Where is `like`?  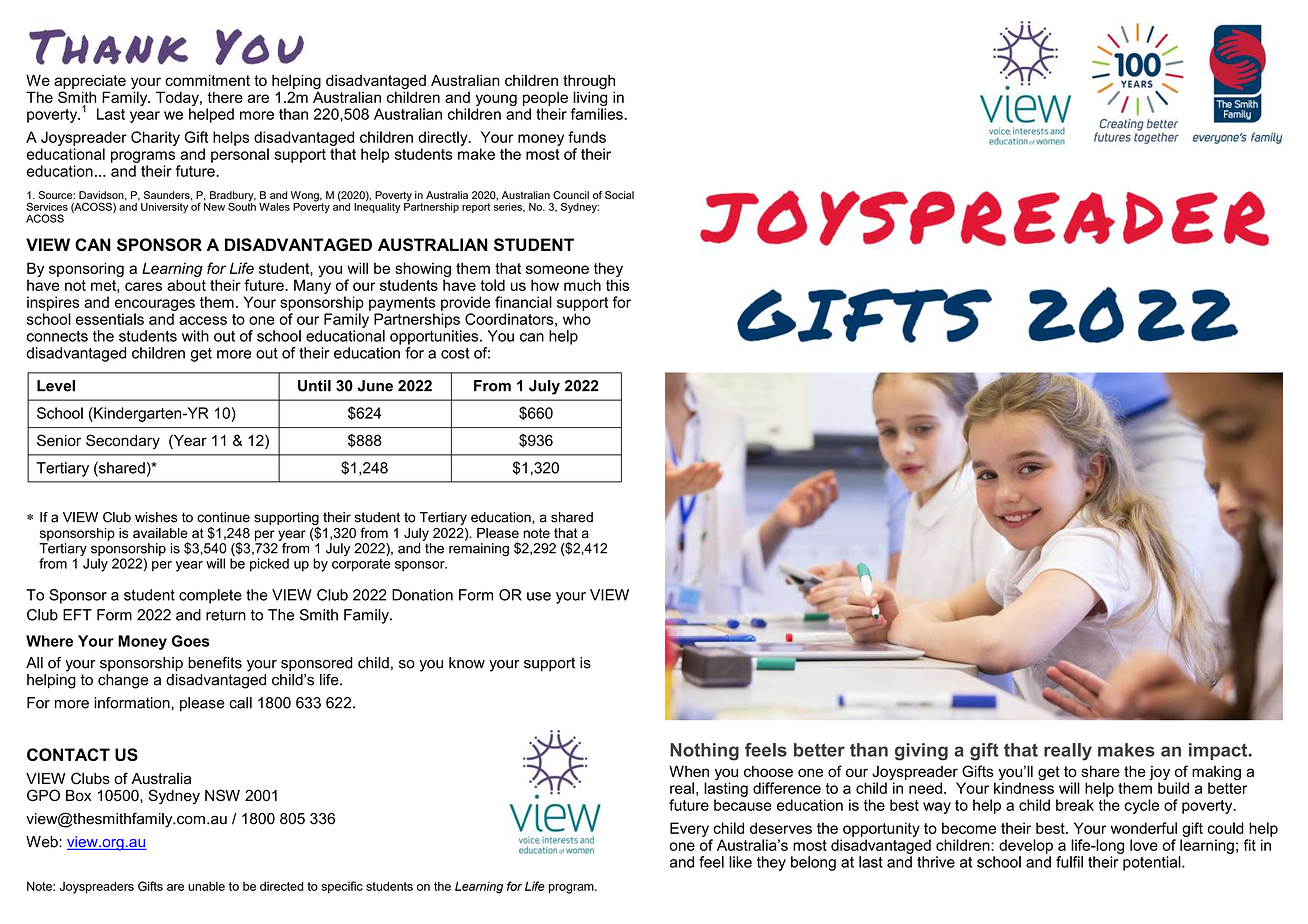
like is located at coordinates (740, 862).
